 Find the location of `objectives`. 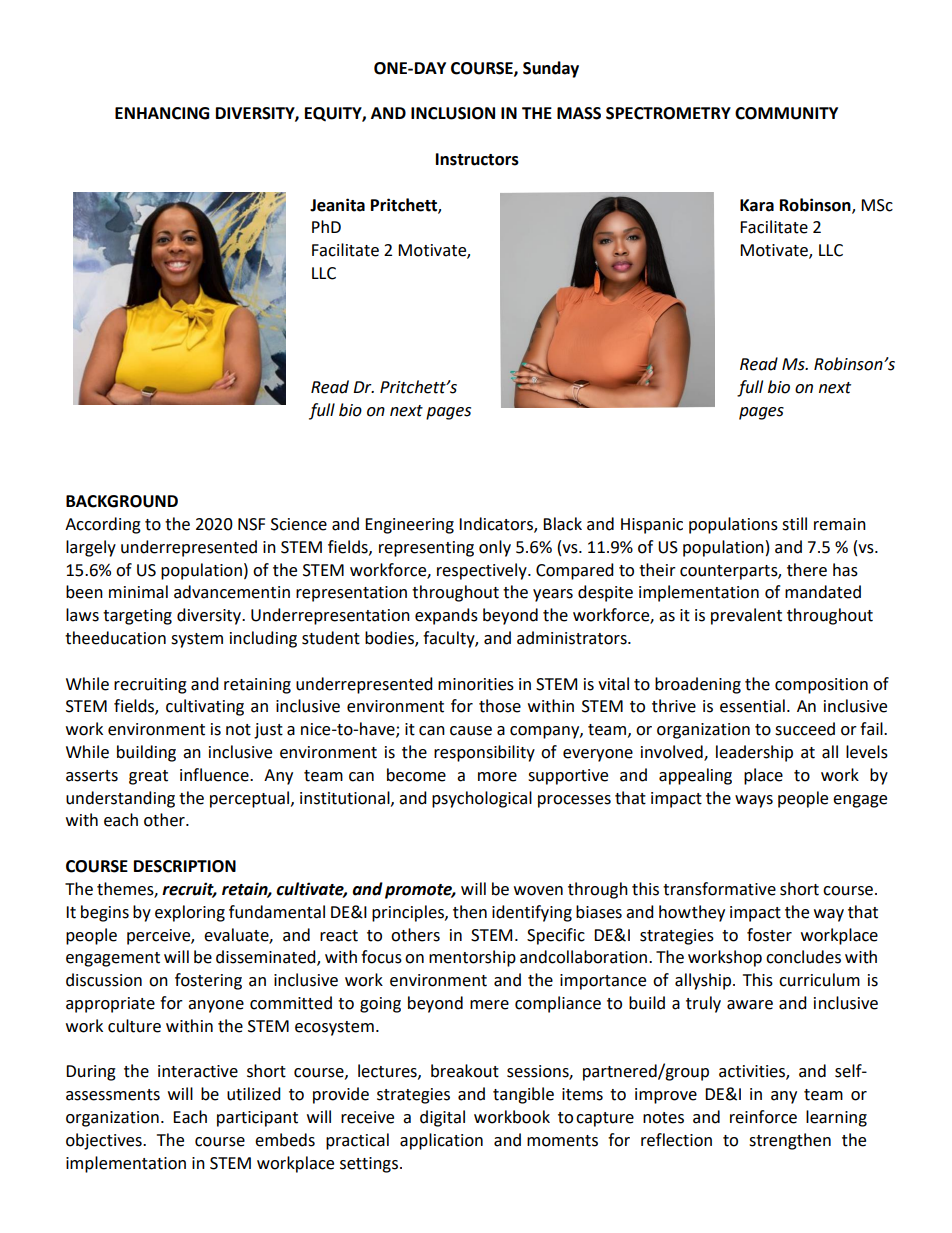

objectives is located at coordinates (105, 1141).
